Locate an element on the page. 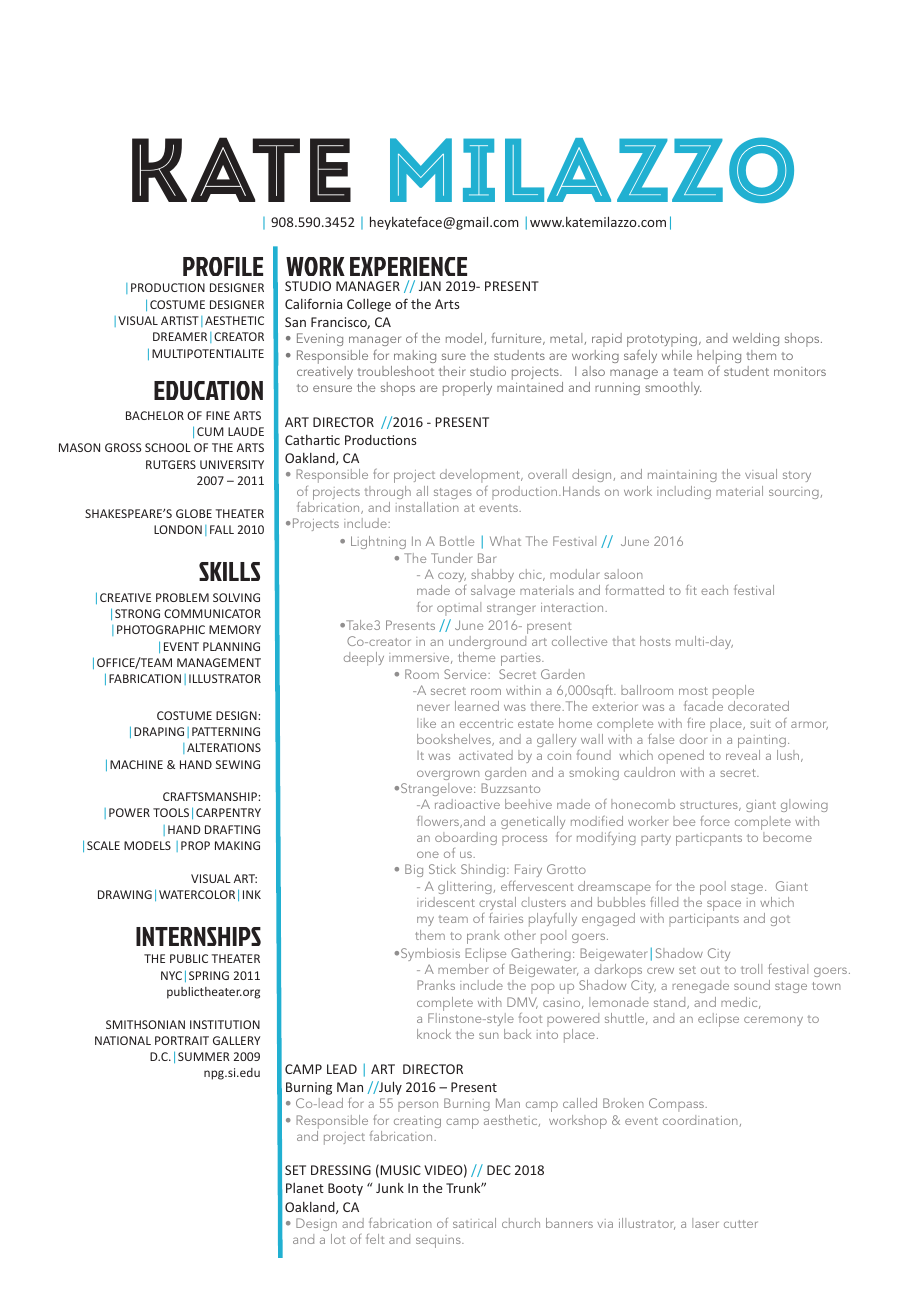  JAN is located at coordinates (430, 286).
